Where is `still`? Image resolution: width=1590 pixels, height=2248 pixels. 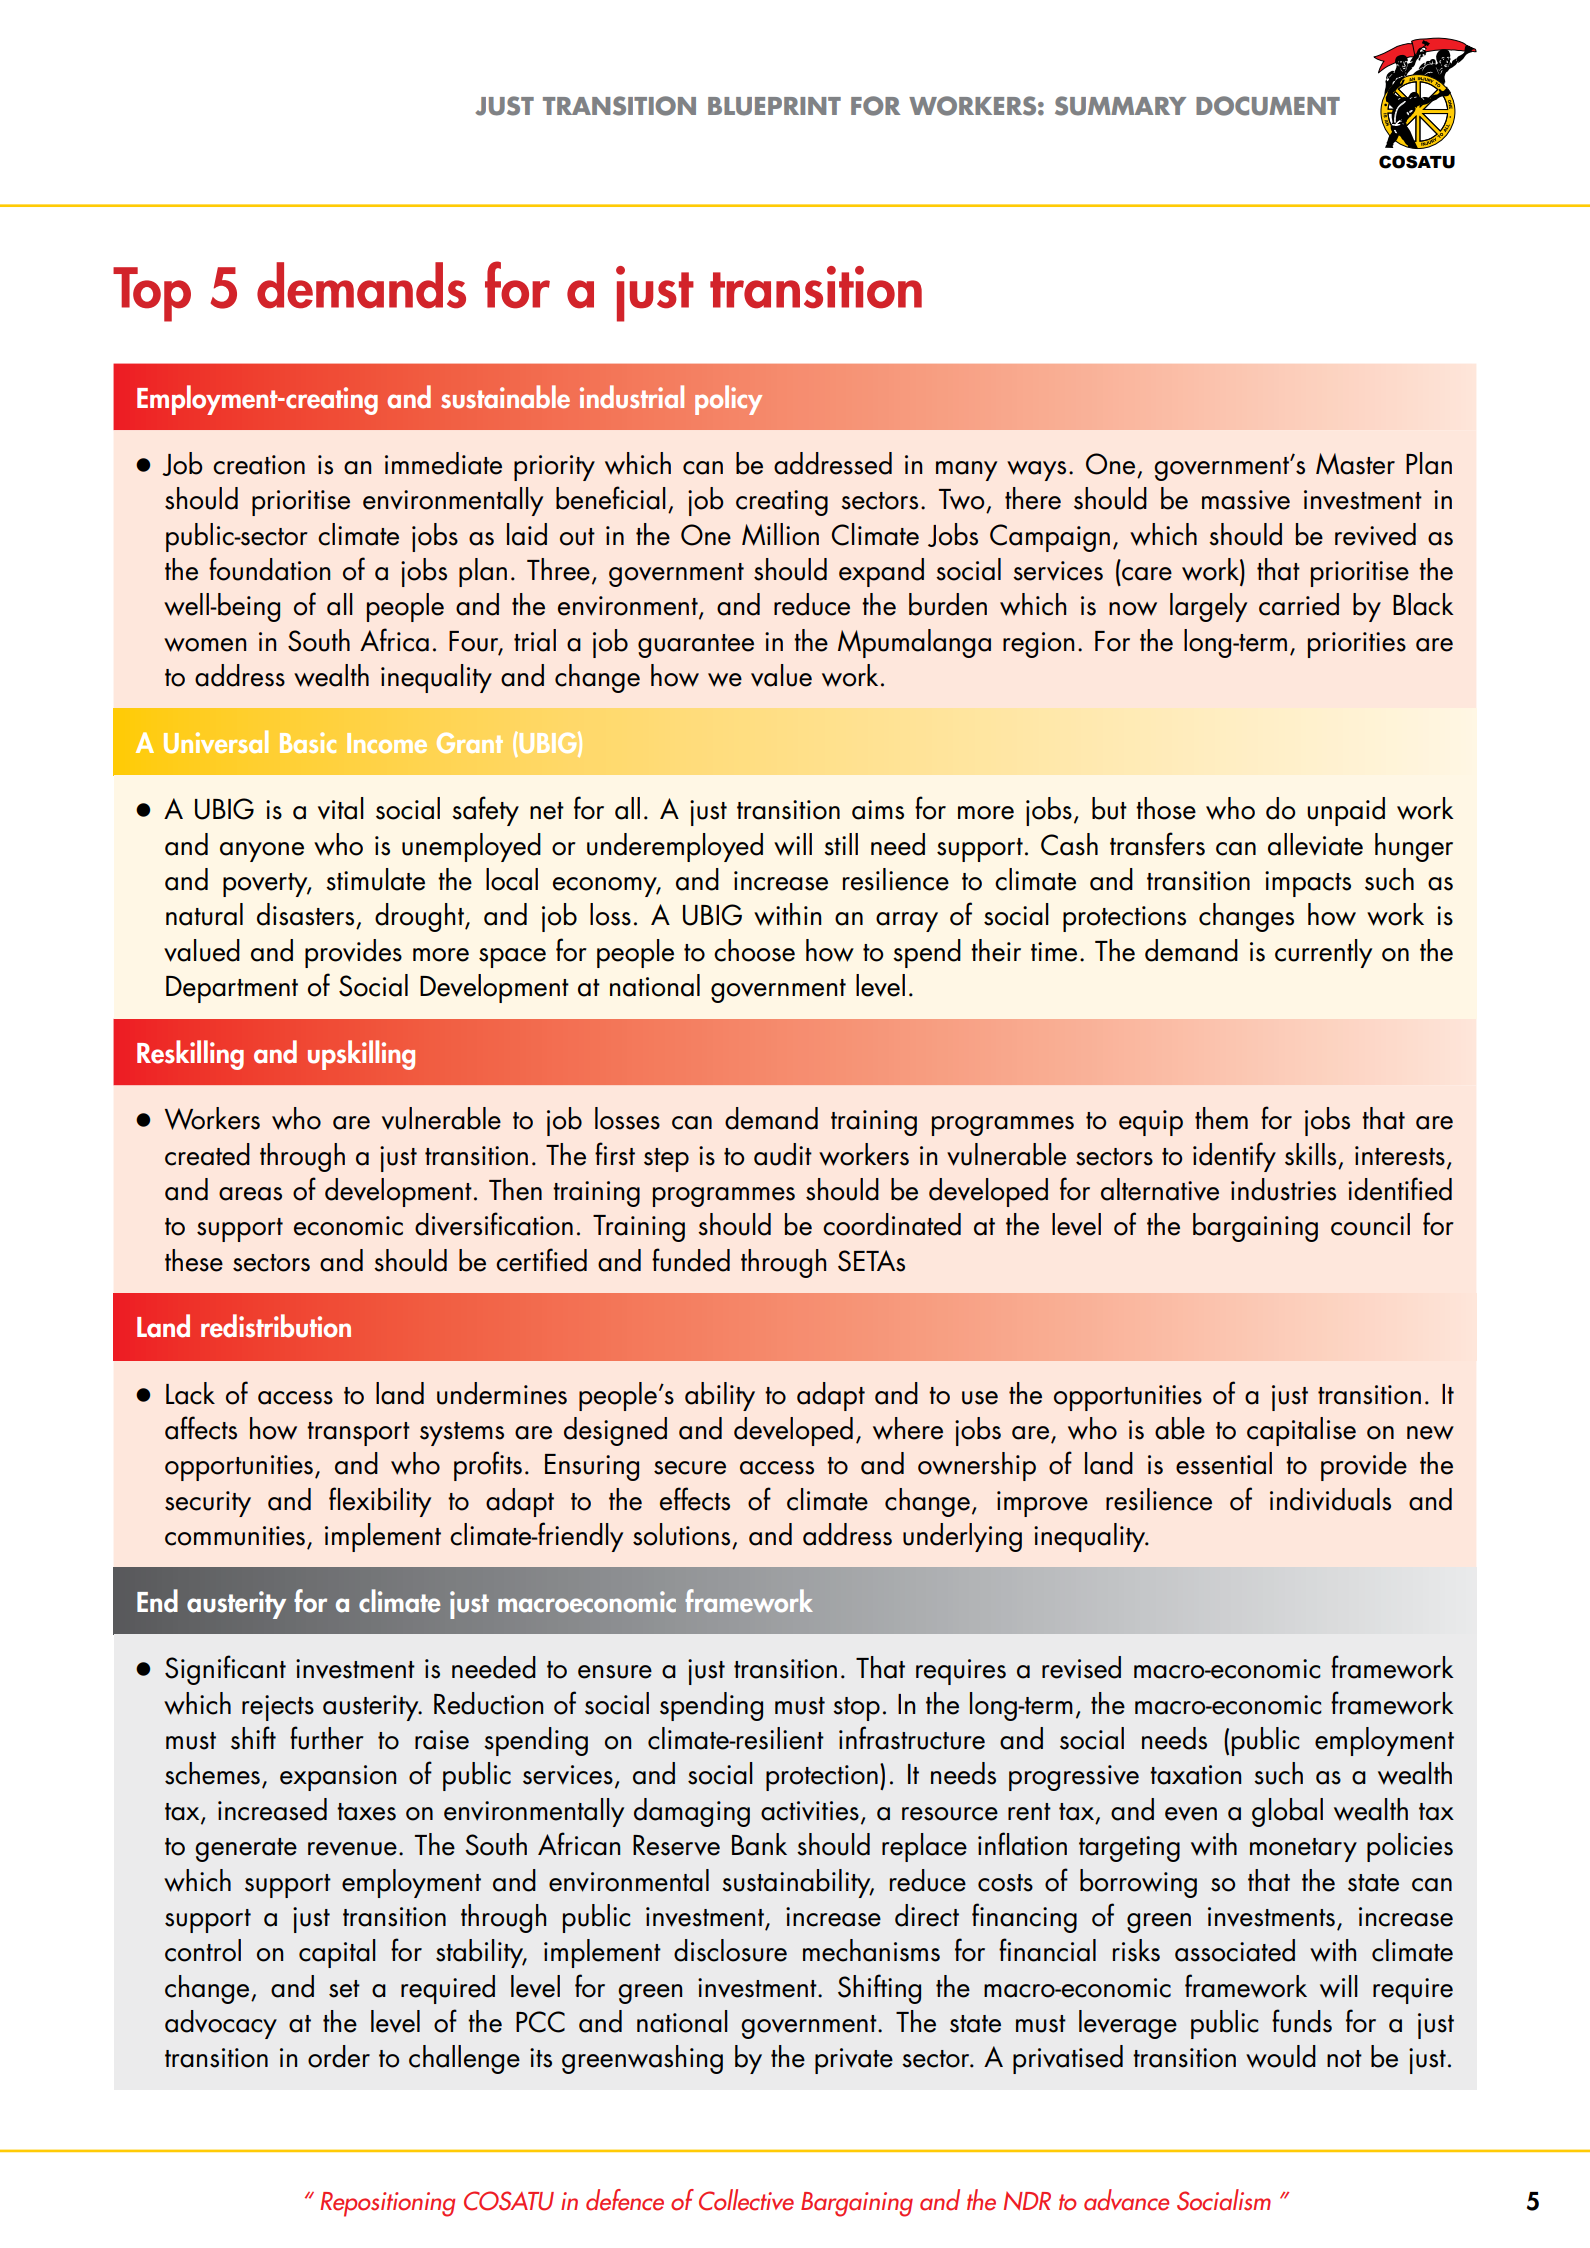 still is located at coordinates (841, 844).
